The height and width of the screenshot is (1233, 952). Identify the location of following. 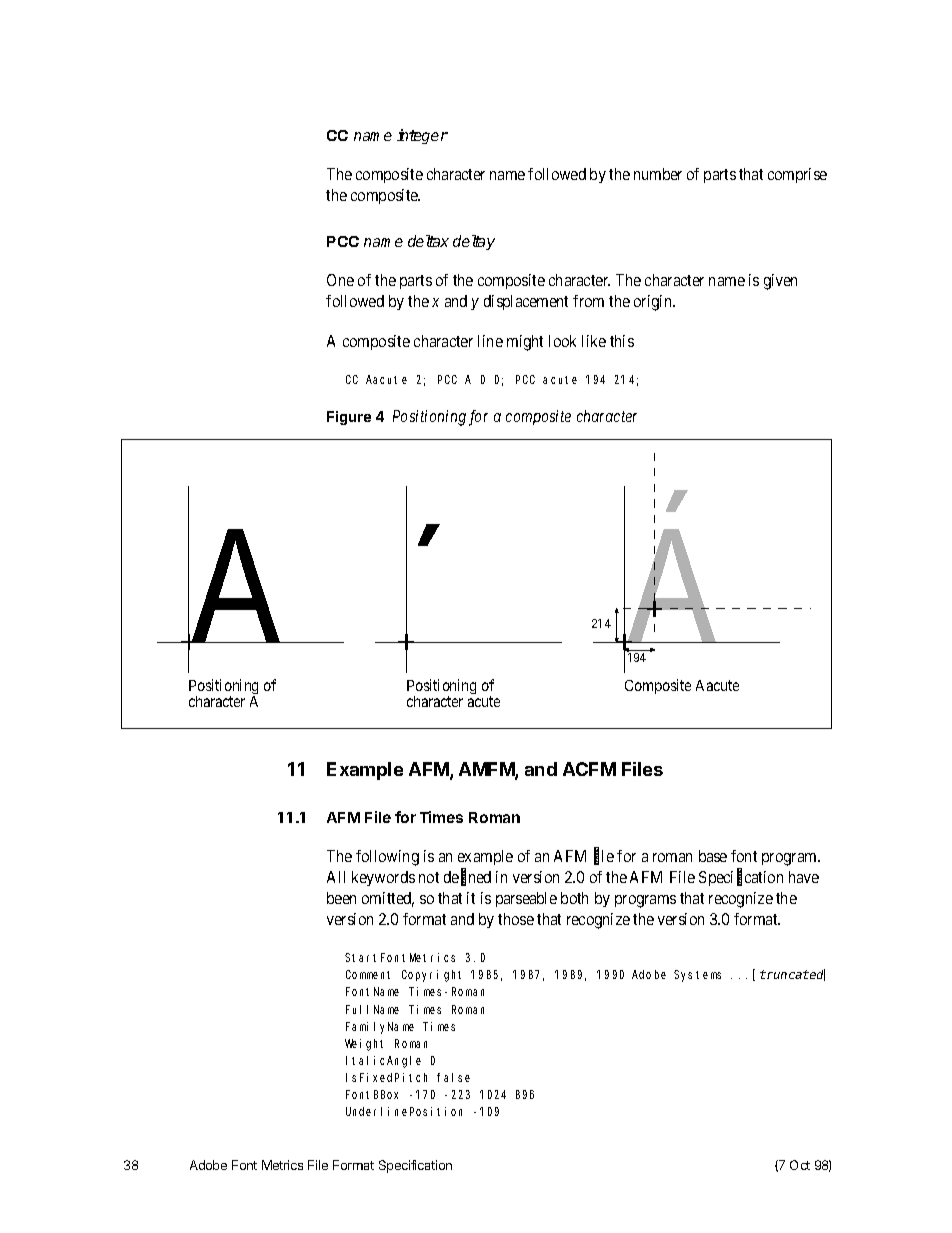
(387, 858).
